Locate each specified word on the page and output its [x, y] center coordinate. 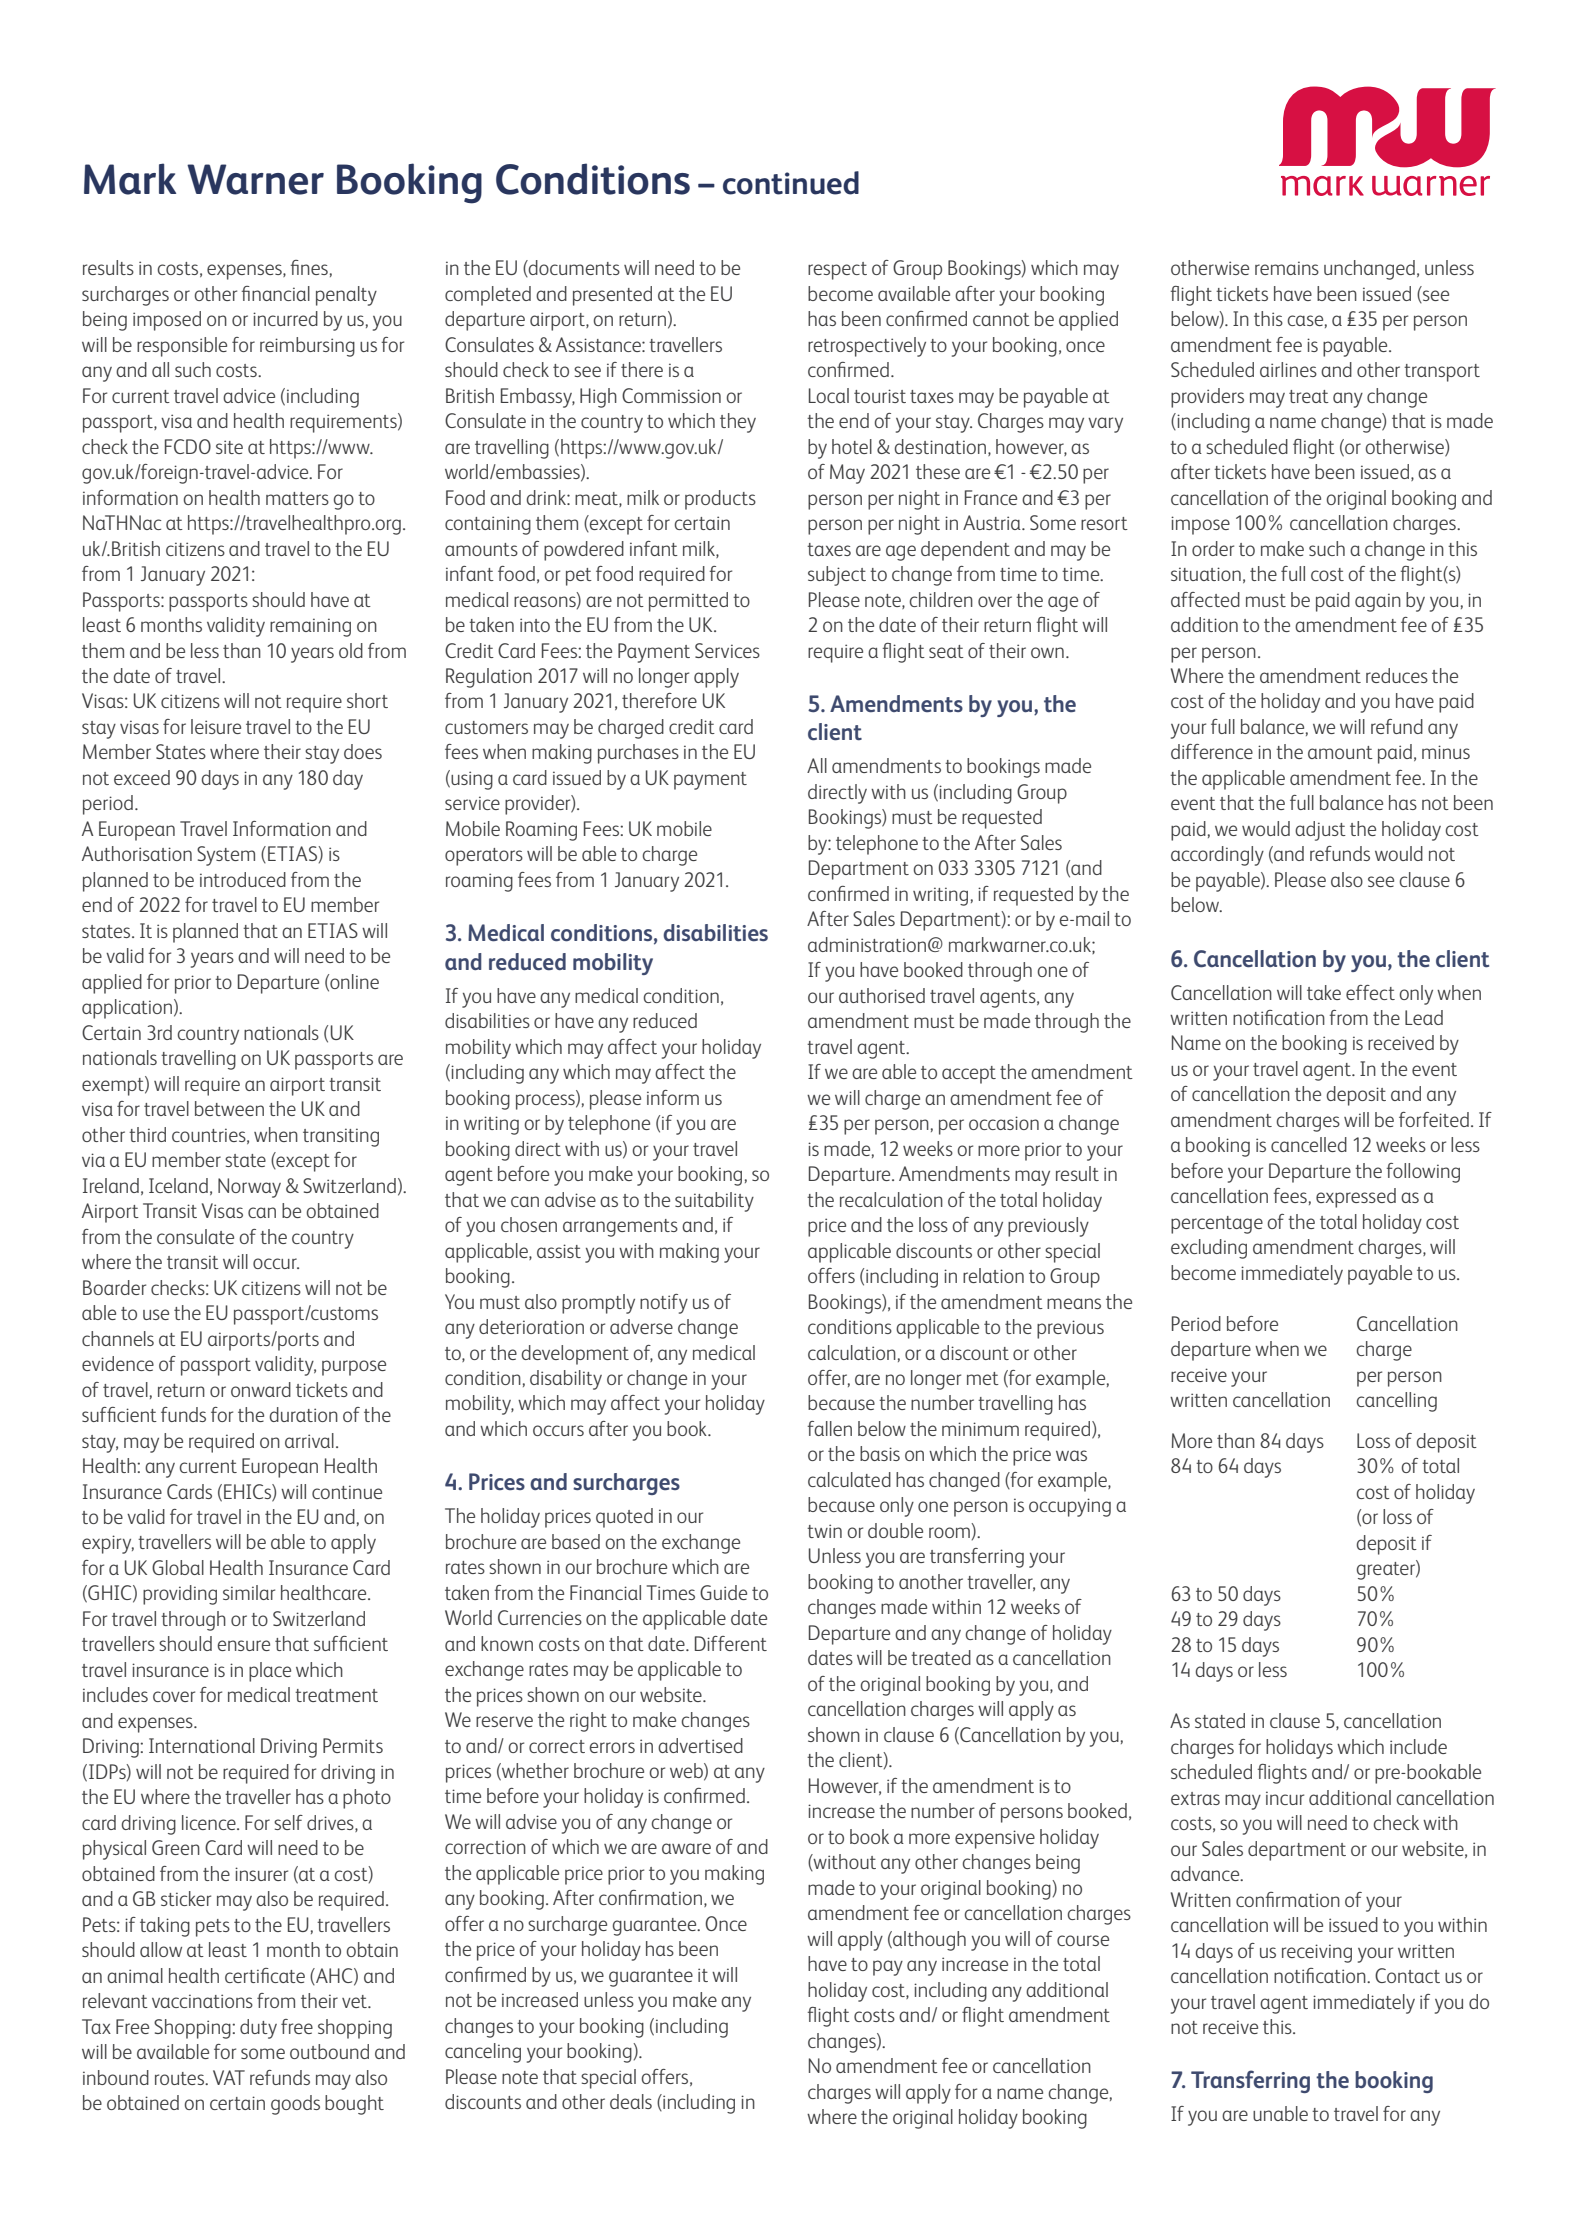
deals [631, 2101]
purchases [638, 754]
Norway [249, 1188]
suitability [714, 1202]
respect [837, 271]
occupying [1070, 1507]
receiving [1317, 1953]
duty [258, 2029]
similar [249, 1592]
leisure [216, 726]
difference [1212, 751]
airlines [1288, 369]
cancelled [1309, 1144]
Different [731, 1643]
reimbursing [307, 347]
